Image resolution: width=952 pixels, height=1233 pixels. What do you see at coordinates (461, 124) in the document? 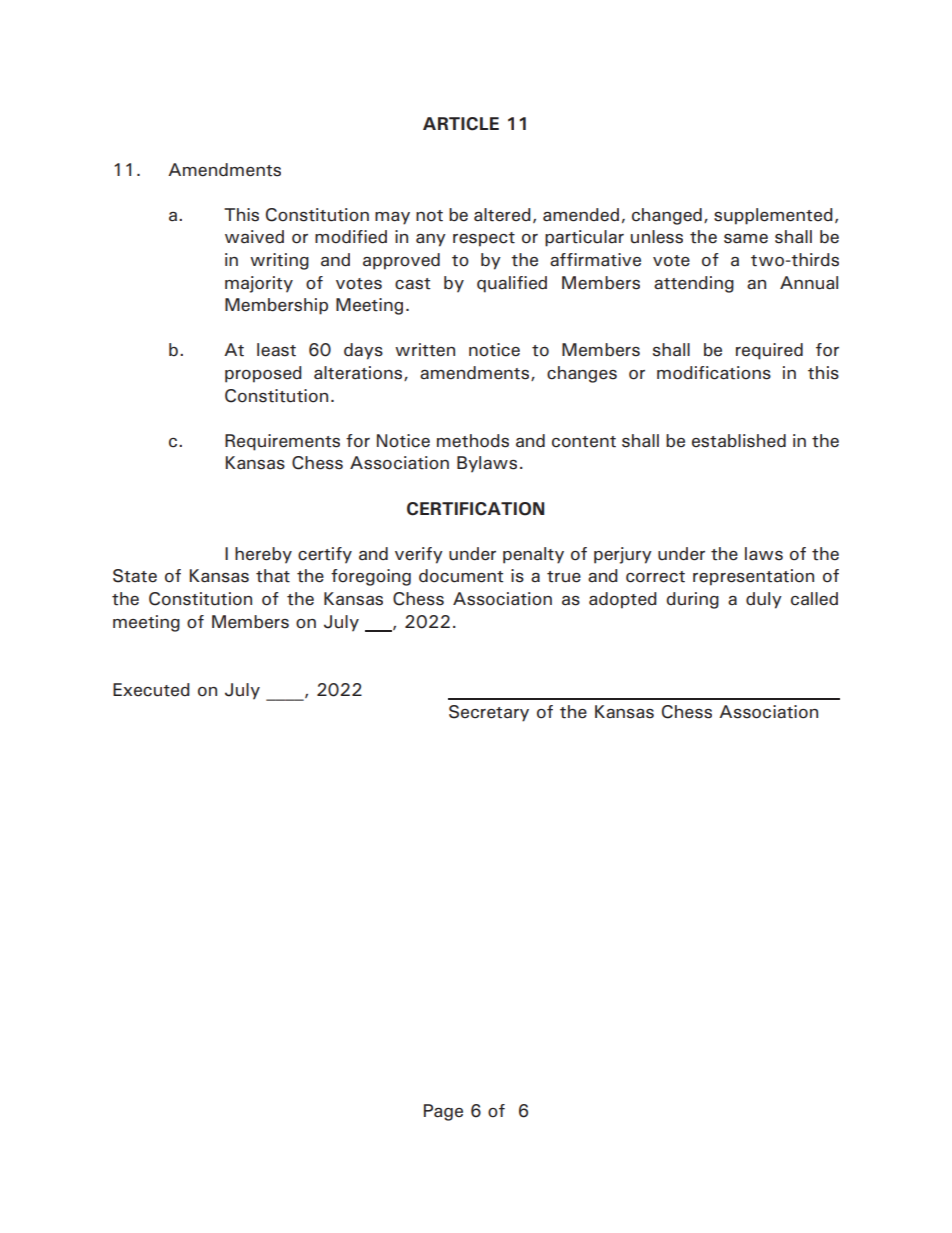
I see `ARTICLE` at bounding box center [461, 124].
